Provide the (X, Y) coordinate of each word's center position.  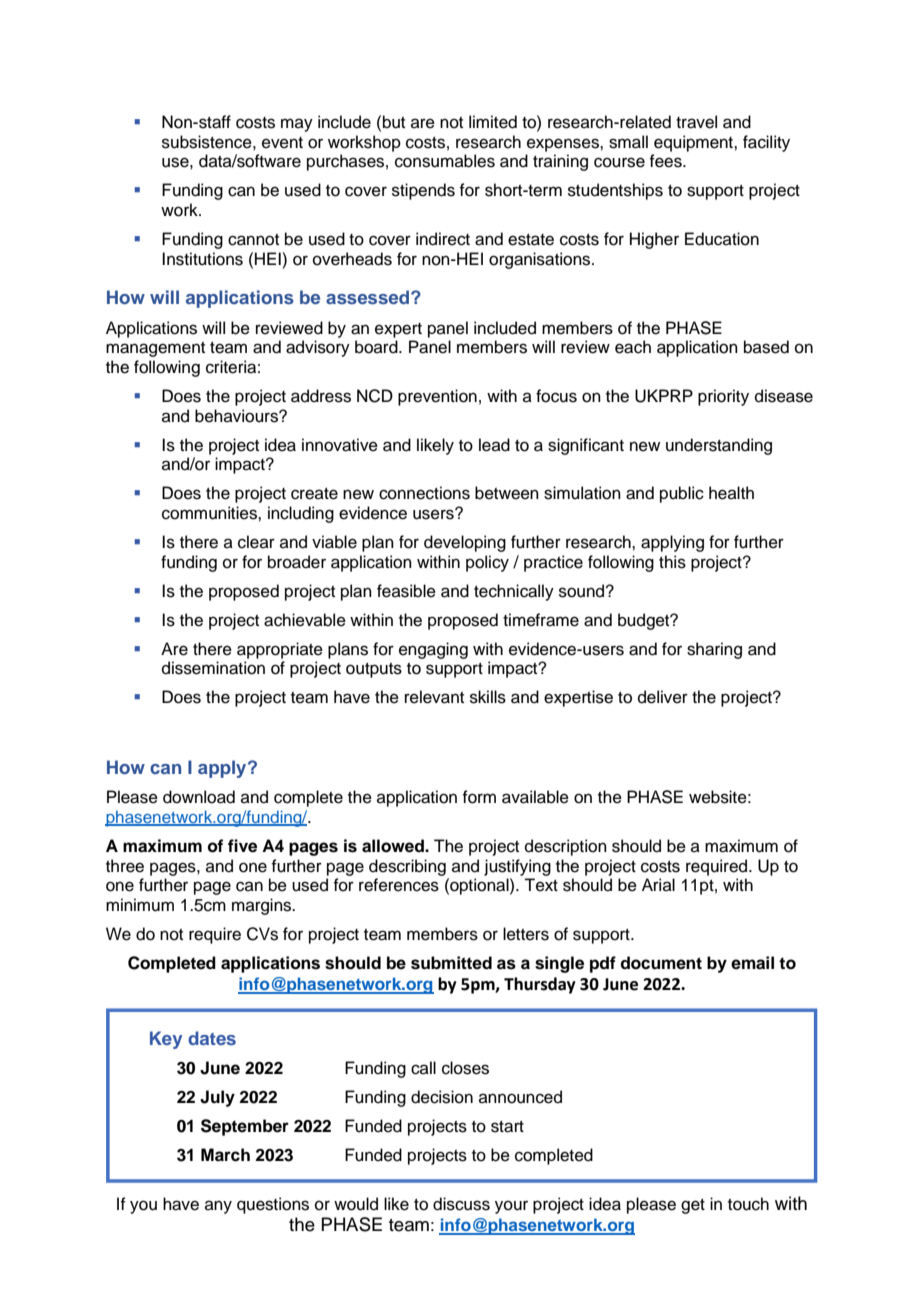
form (479, 797)
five (242, 846)
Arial (658, 884)
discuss (461, 1204)
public (682, 494)
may (297, 125)
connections (424, 493)
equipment (694, 143)
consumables (445, 161)
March (225, 1155)
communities (210, 513)
